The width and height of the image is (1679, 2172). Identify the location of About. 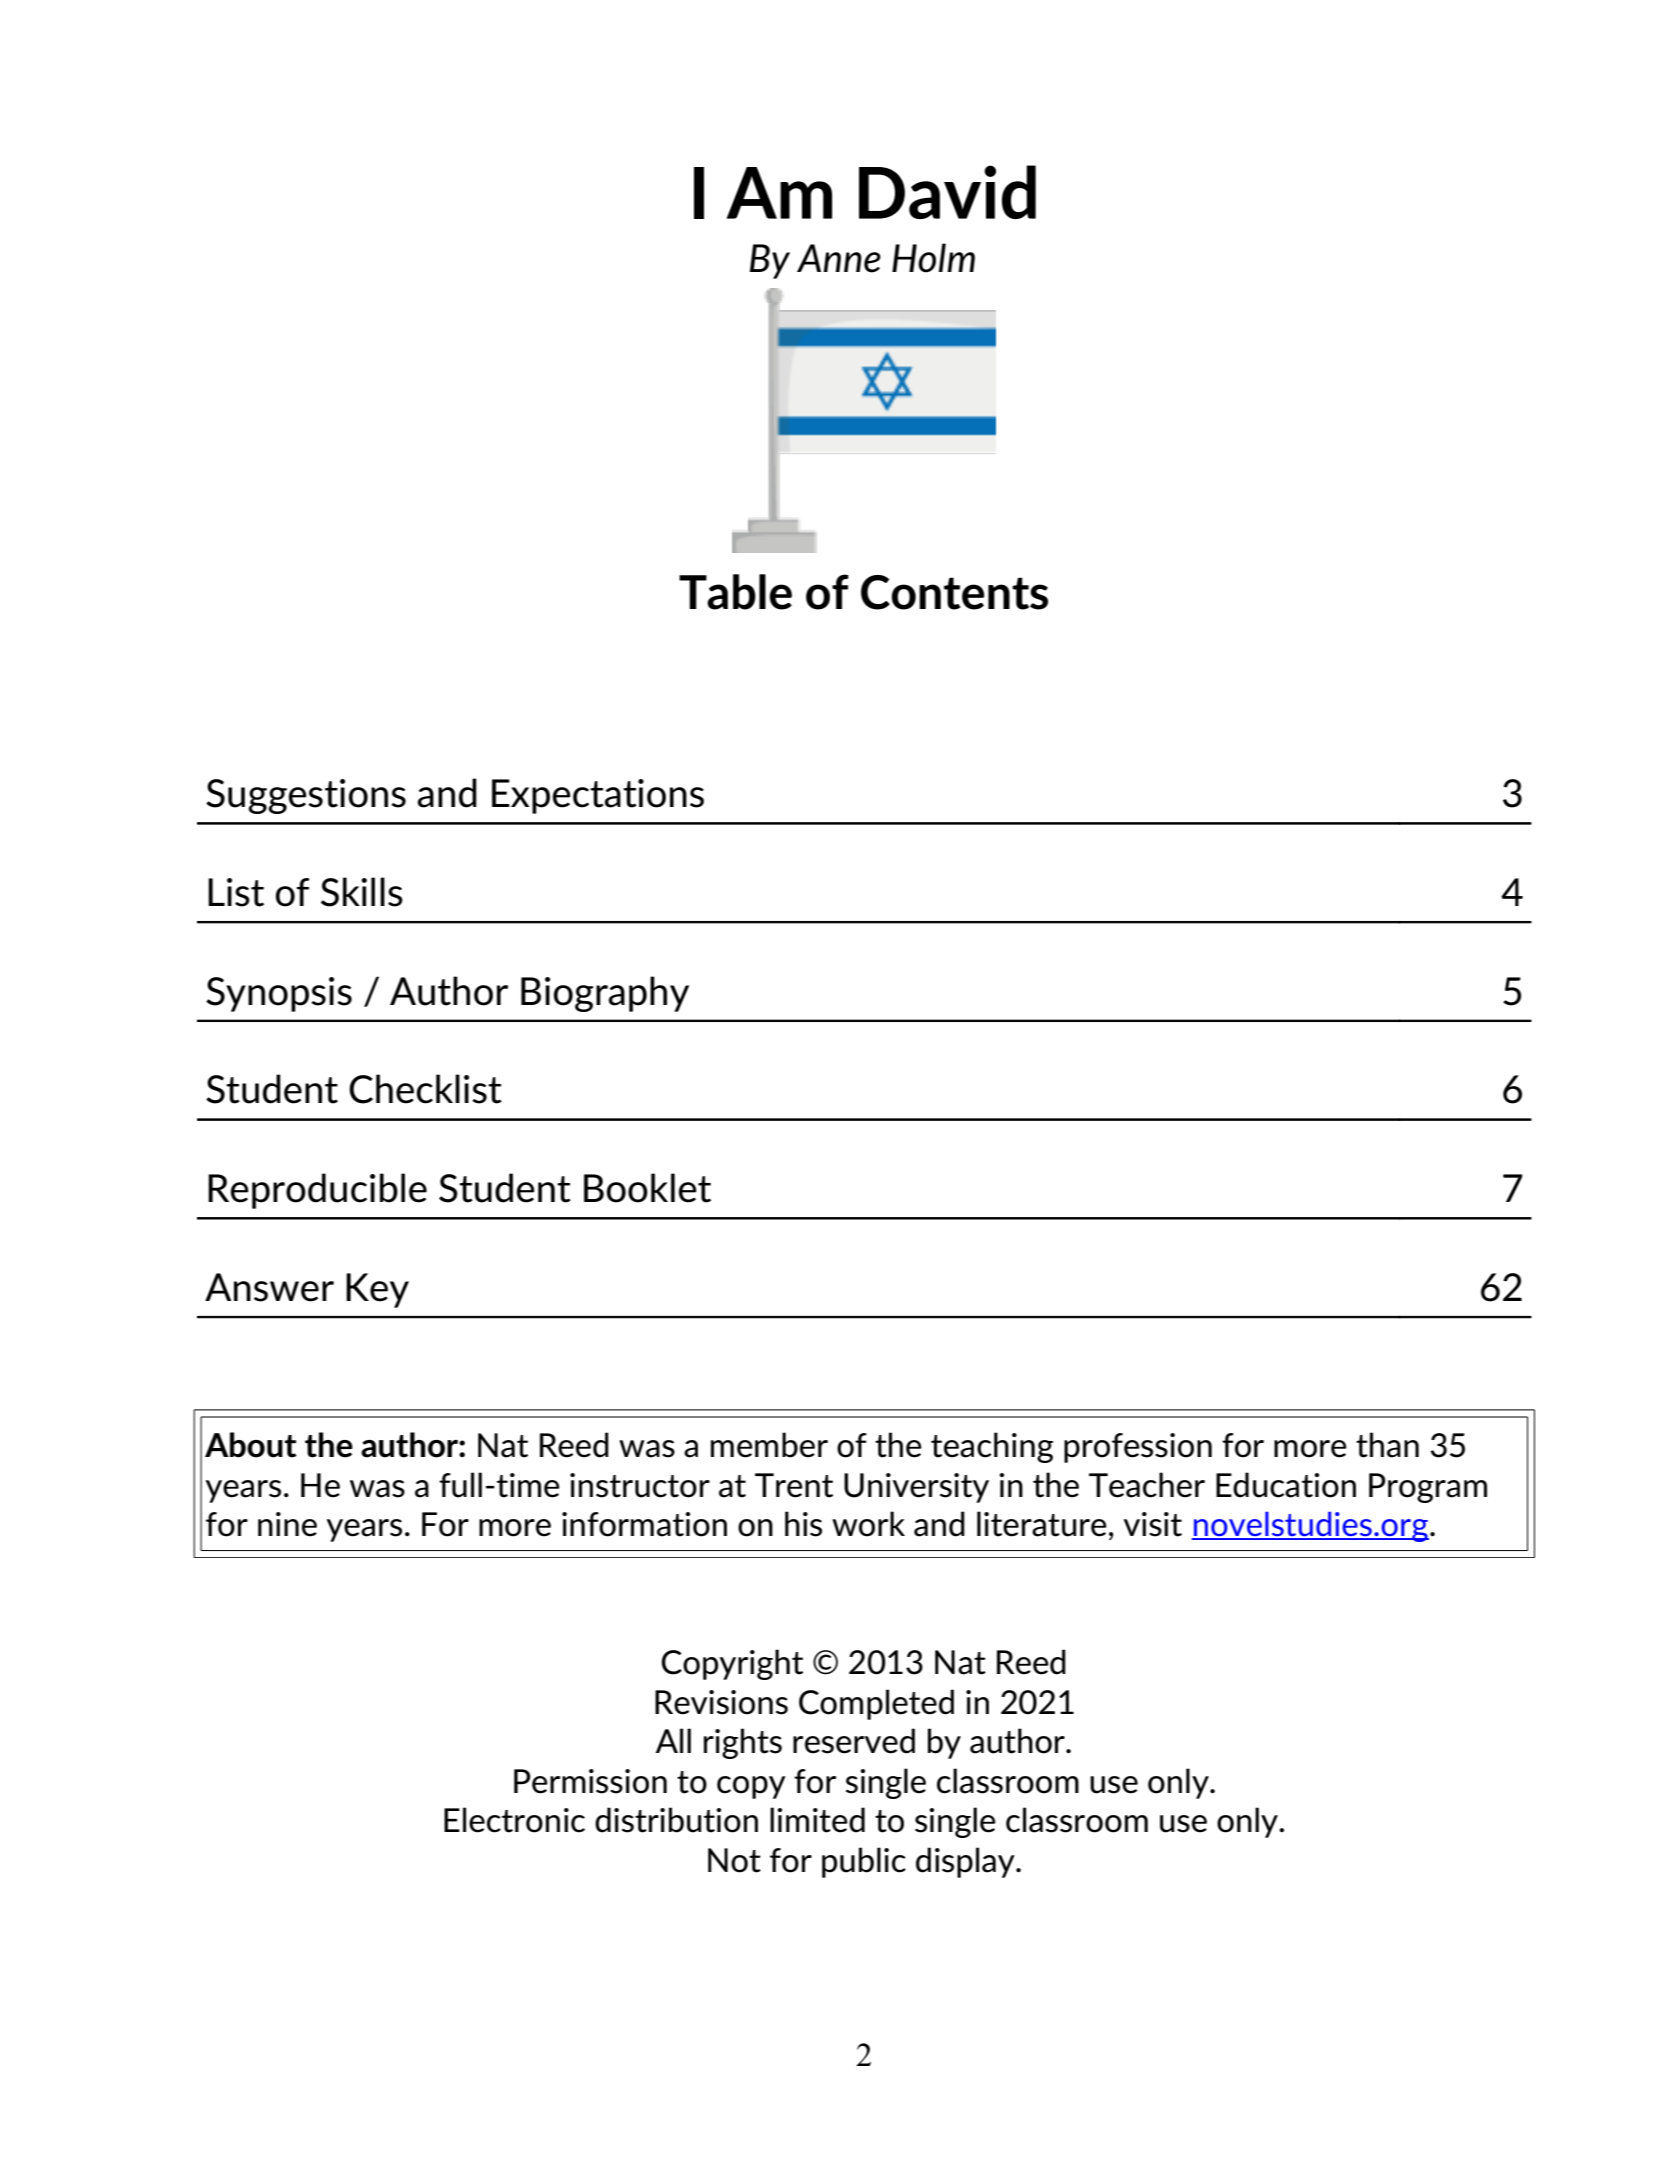
(251, 1445).
